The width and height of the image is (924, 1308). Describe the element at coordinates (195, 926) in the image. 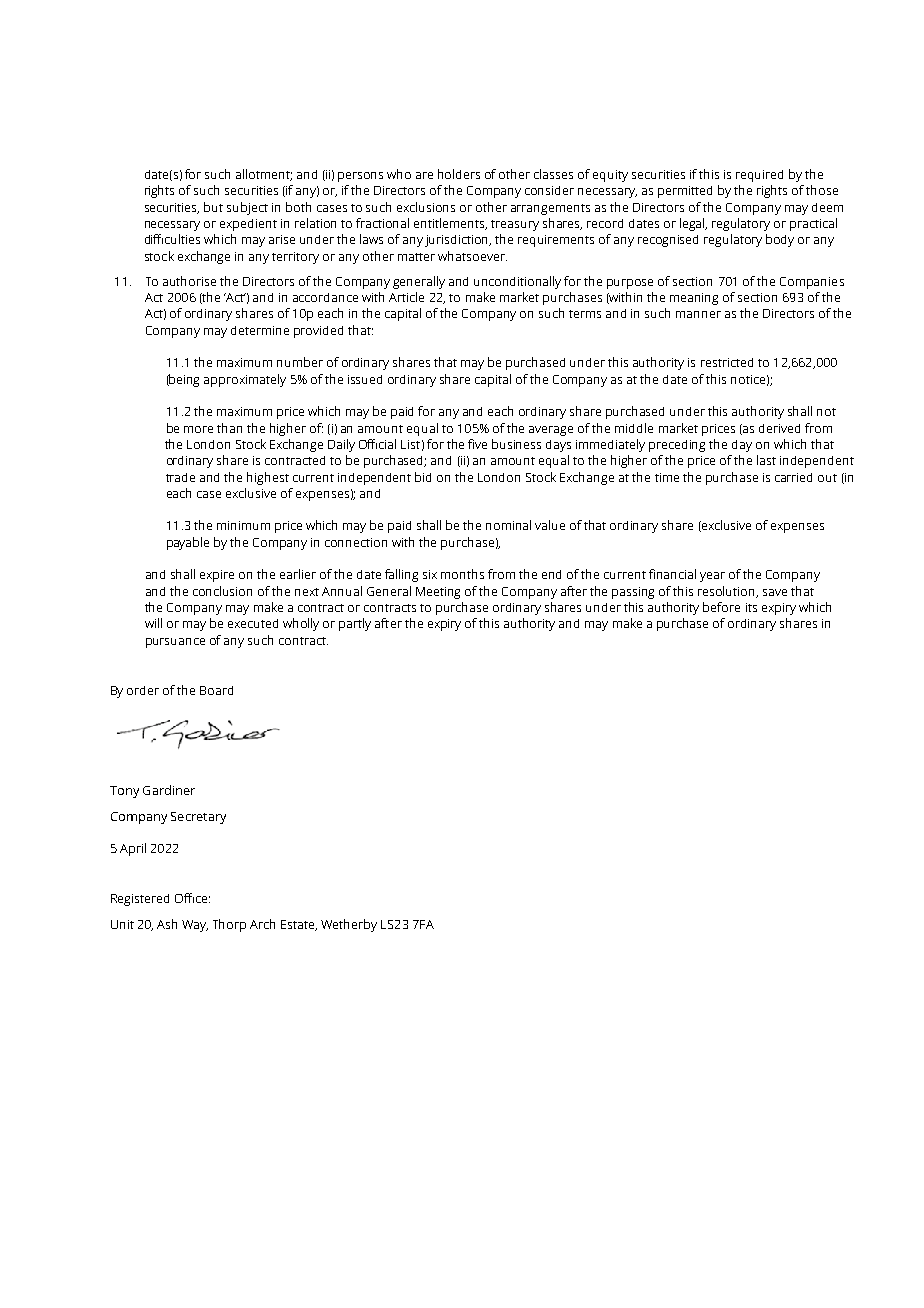

I see `Way` at that location.
